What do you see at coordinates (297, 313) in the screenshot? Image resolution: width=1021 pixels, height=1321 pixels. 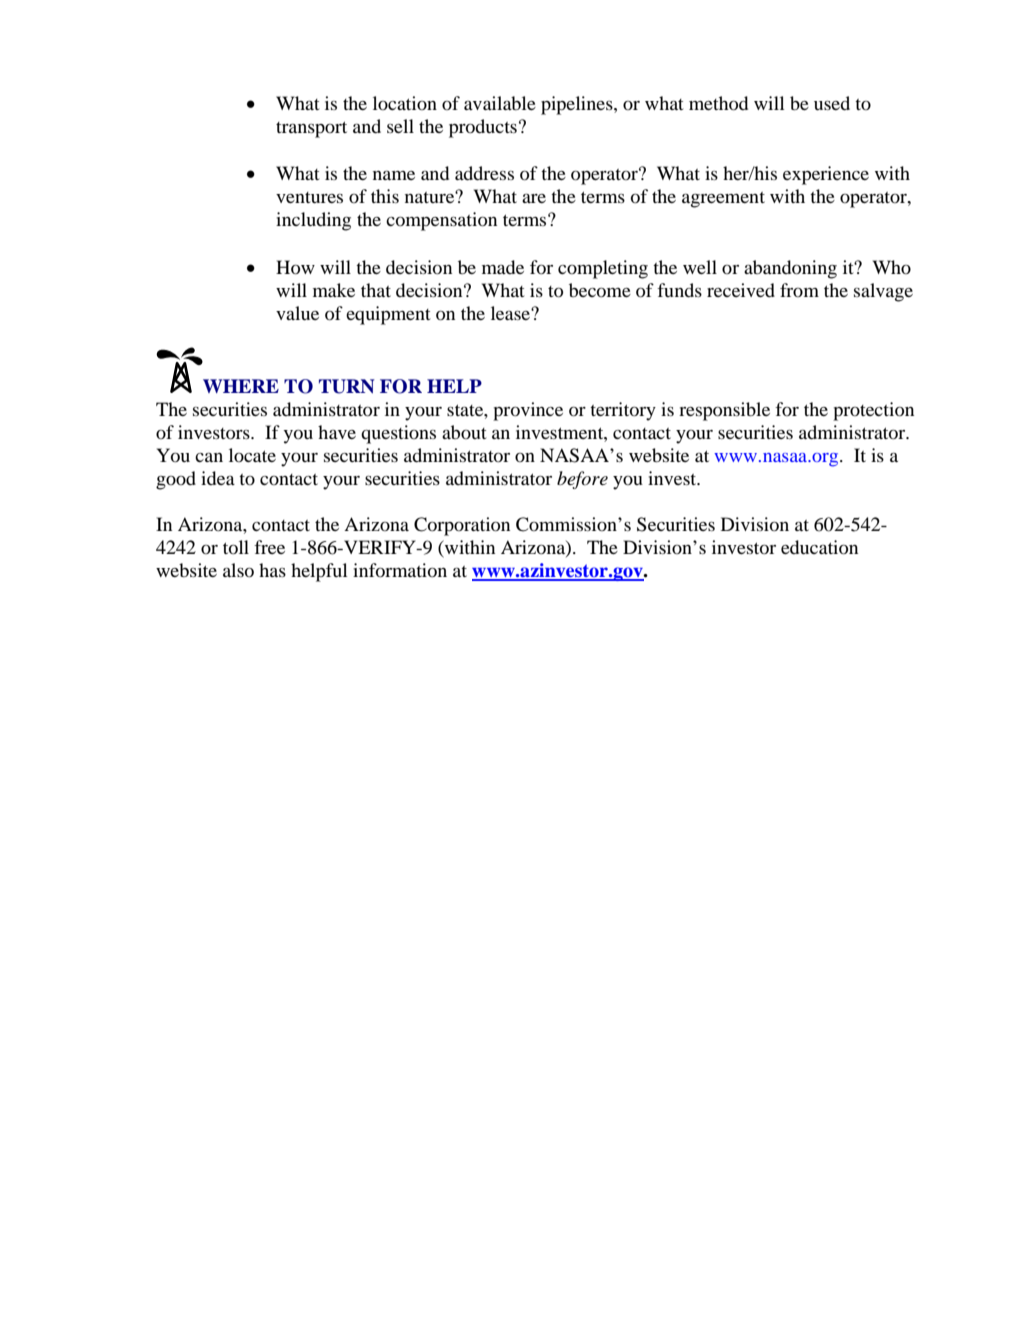 I see `value` at bounding box center [297, 313].
